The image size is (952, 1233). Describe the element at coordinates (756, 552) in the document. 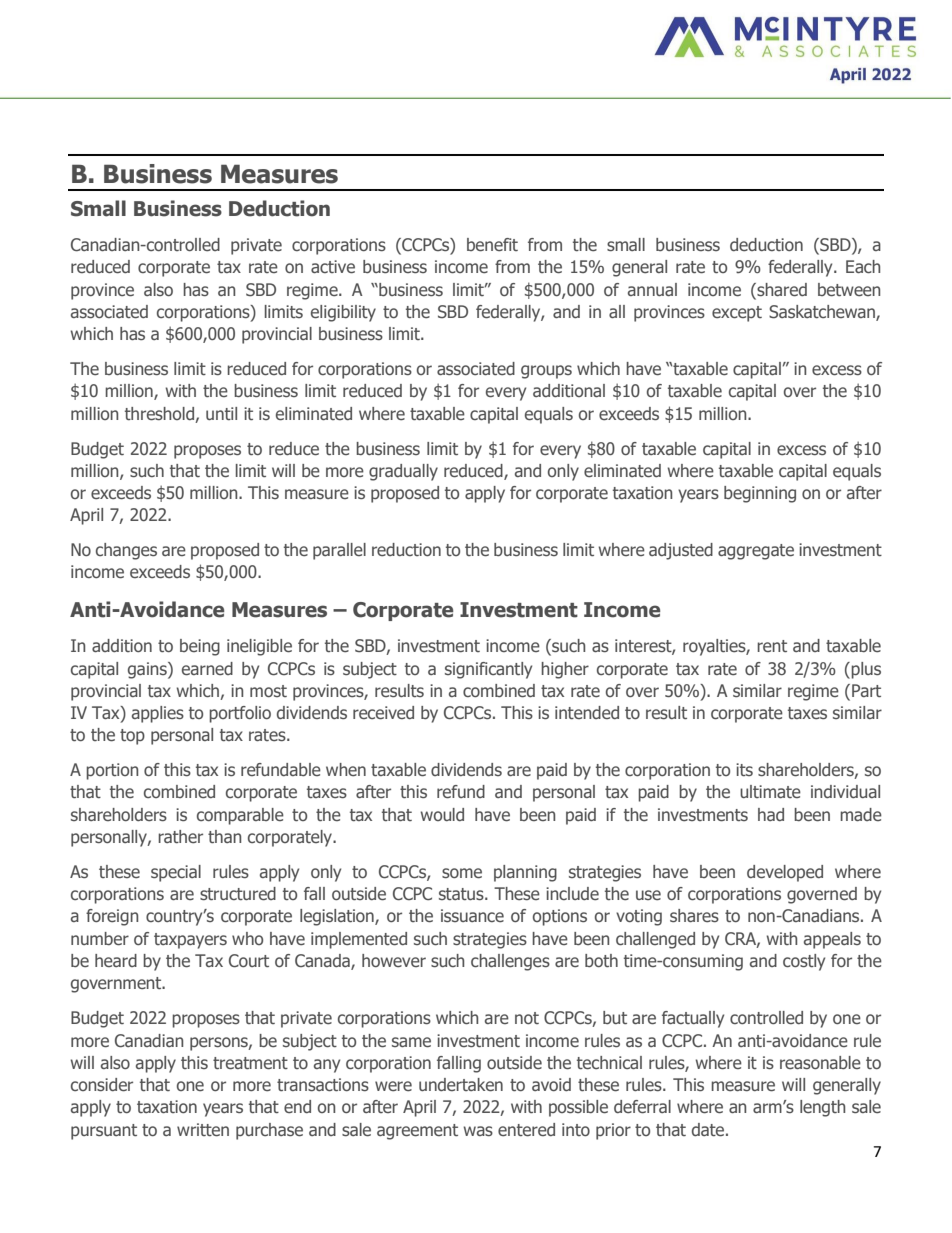

I see `aggregate` at that location.
